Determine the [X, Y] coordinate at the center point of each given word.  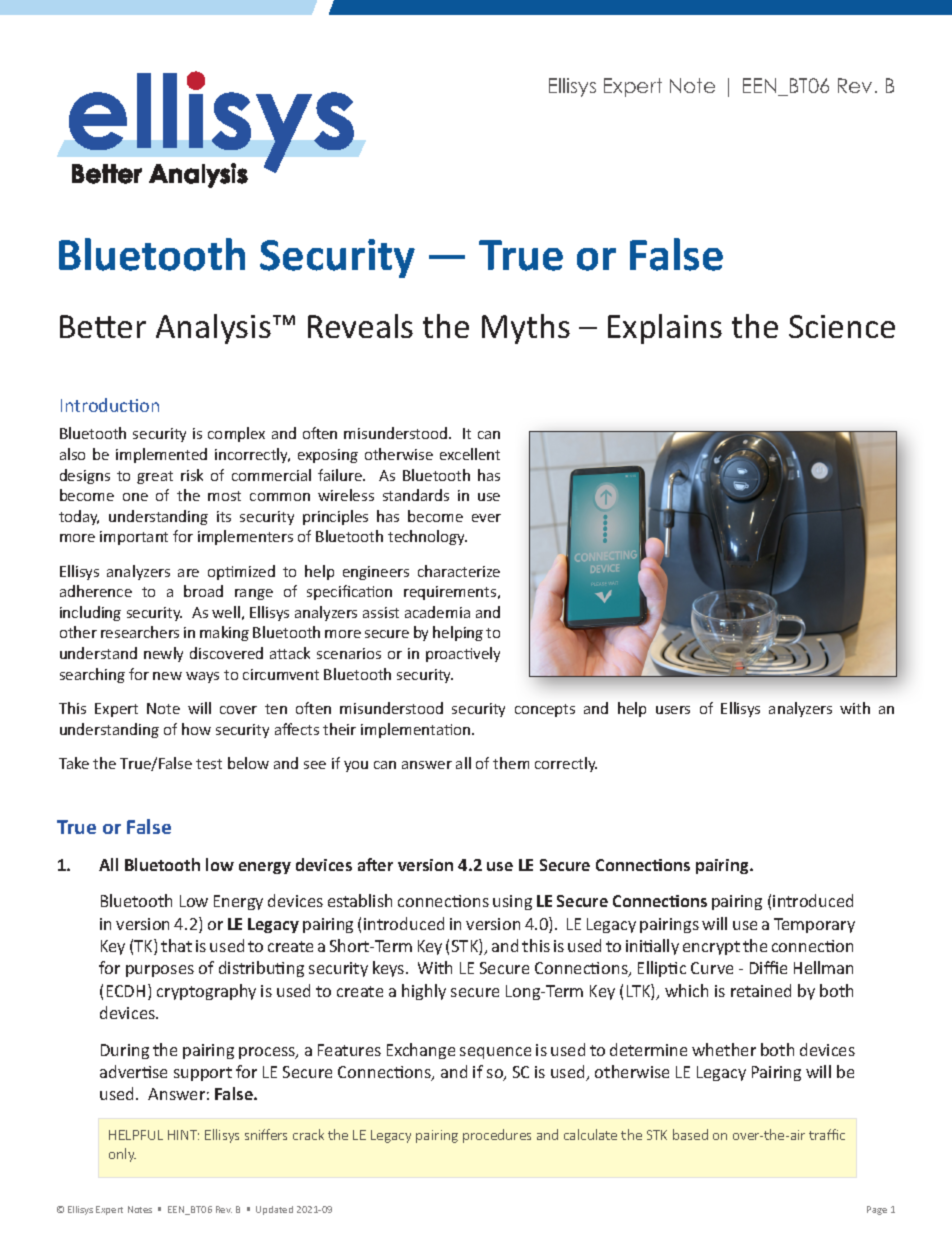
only [122, 1155]
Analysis [213, 329]
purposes [160, 971]
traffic [827, 1134]
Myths [526, 329]
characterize [459, 571]
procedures [497, 1136]
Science [842, 326]
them [511, 763]
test [209, 764]
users [673, 710]
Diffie [768, 967]
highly [424, 992]
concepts [545, 710]
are [188, 573]
